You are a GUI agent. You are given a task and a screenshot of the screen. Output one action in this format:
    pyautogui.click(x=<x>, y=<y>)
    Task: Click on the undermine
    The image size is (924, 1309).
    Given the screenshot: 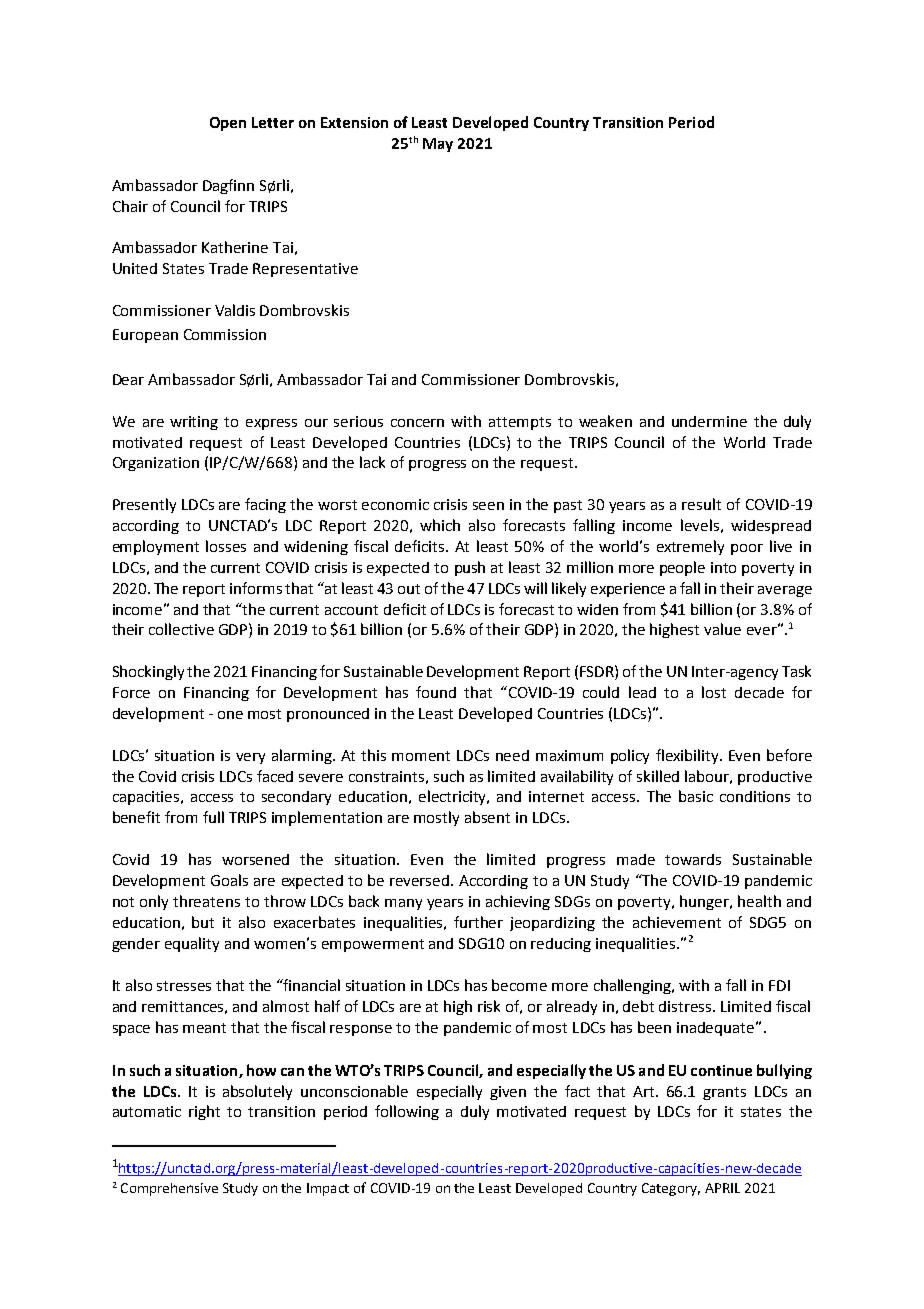 What is the action you would take?
    pyautogui.click(x=709, y=421)
